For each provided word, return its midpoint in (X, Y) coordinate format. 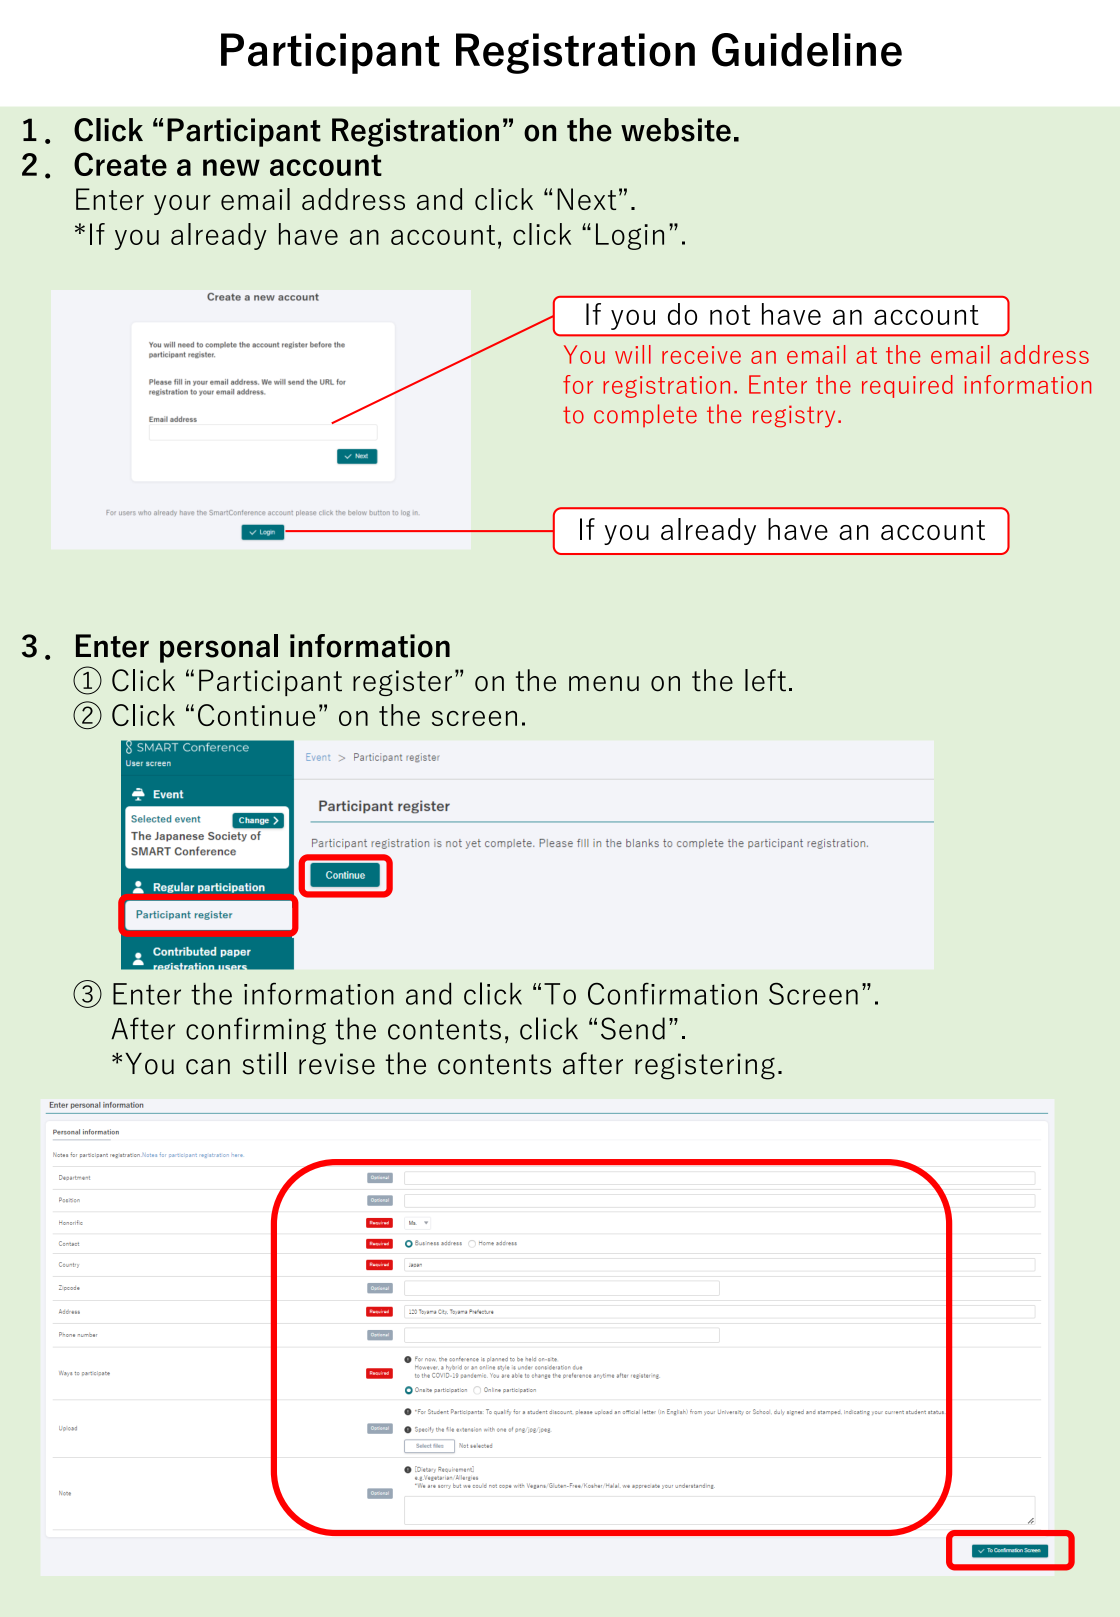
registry (794, 416)
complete (645, 415)
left (765, 680)
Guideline (807, 50)
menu (604, 684)
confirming (256, 1031)
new (231, 167)
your (182, 205)
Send (633, 1028)
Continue (256, 715)
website (676, 130)
